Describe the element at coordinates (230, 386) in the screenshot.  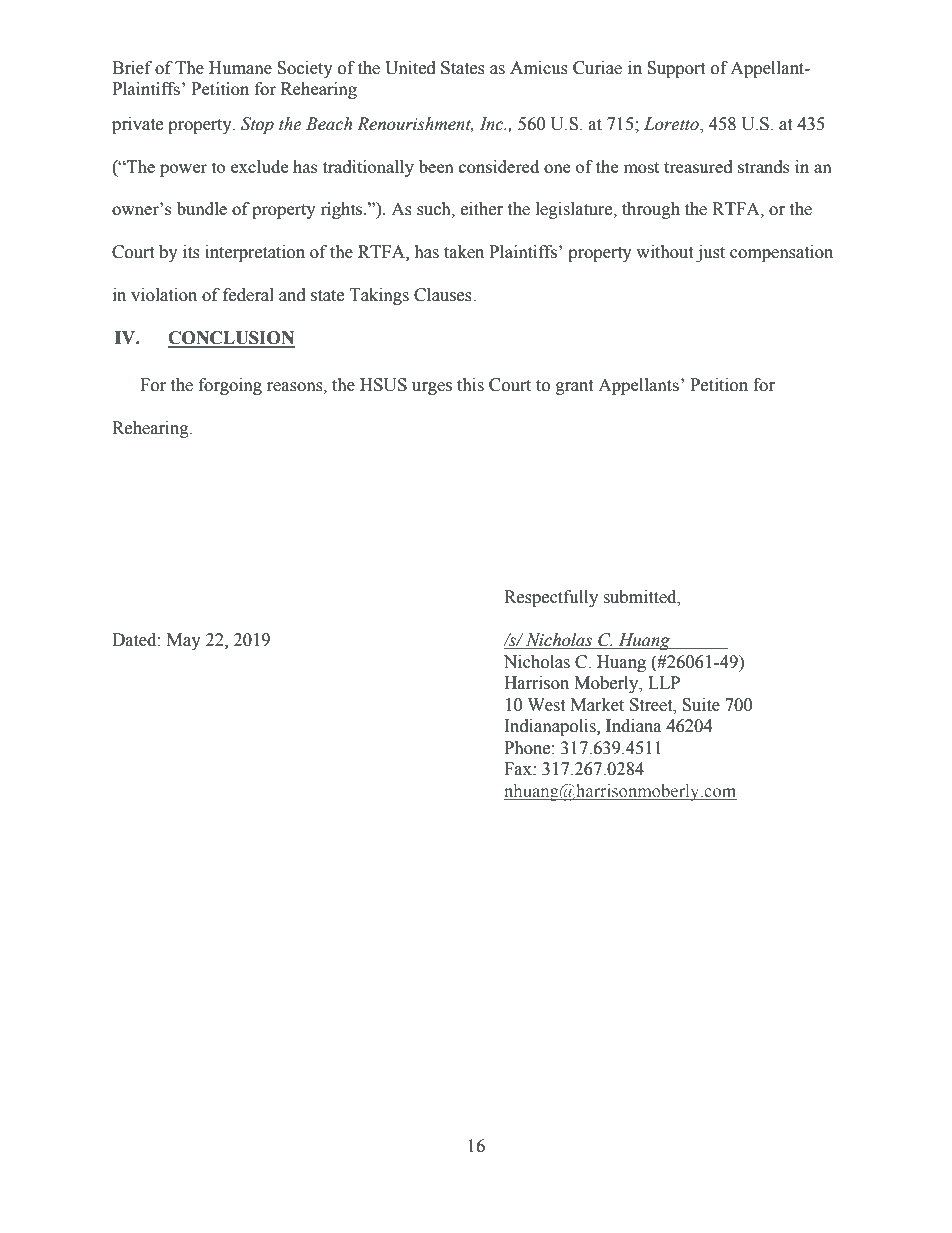
I see `forgoing` at that location.
